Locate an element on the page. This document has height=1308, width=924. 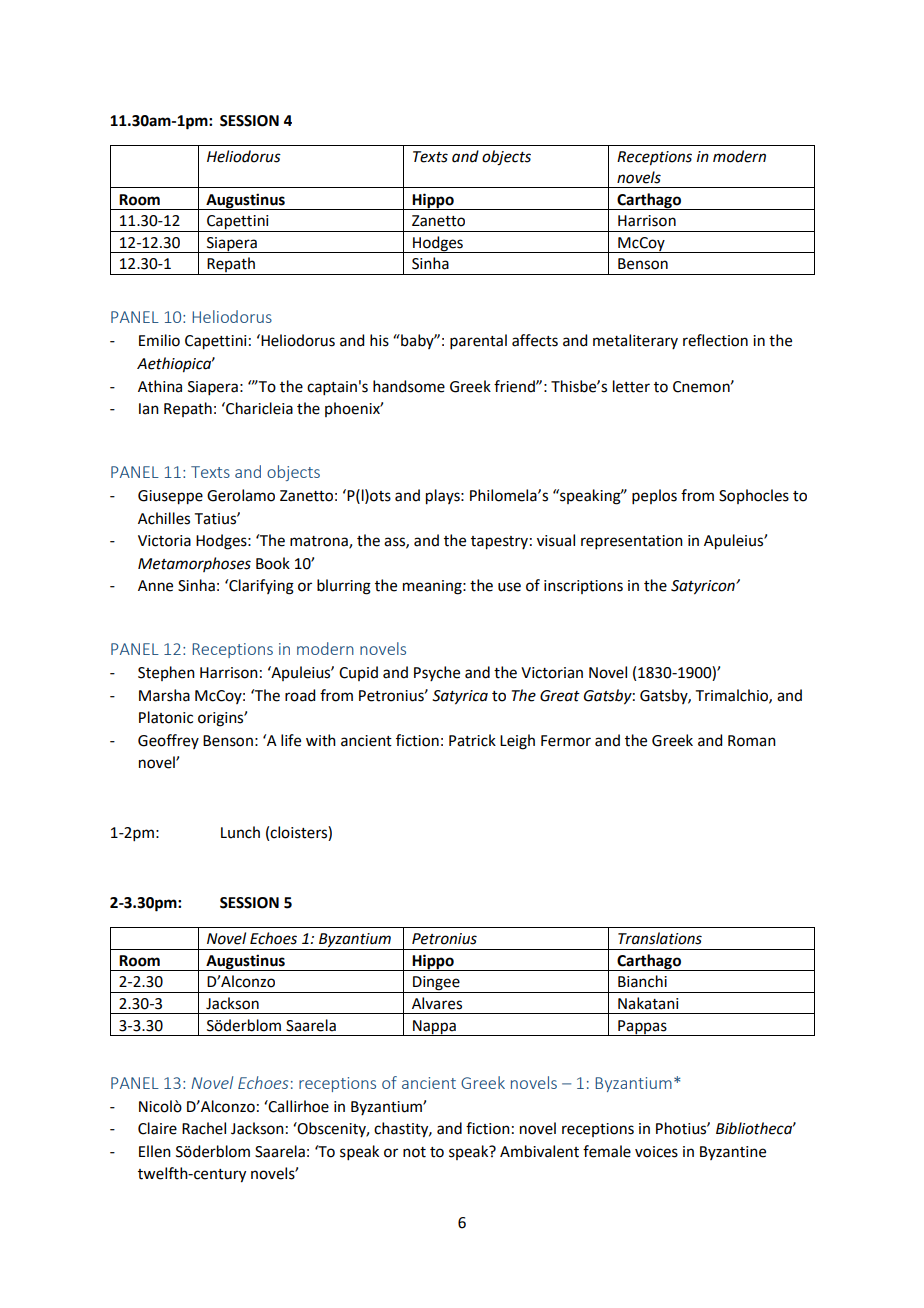
Athina is located at coordinates (160, 386).
